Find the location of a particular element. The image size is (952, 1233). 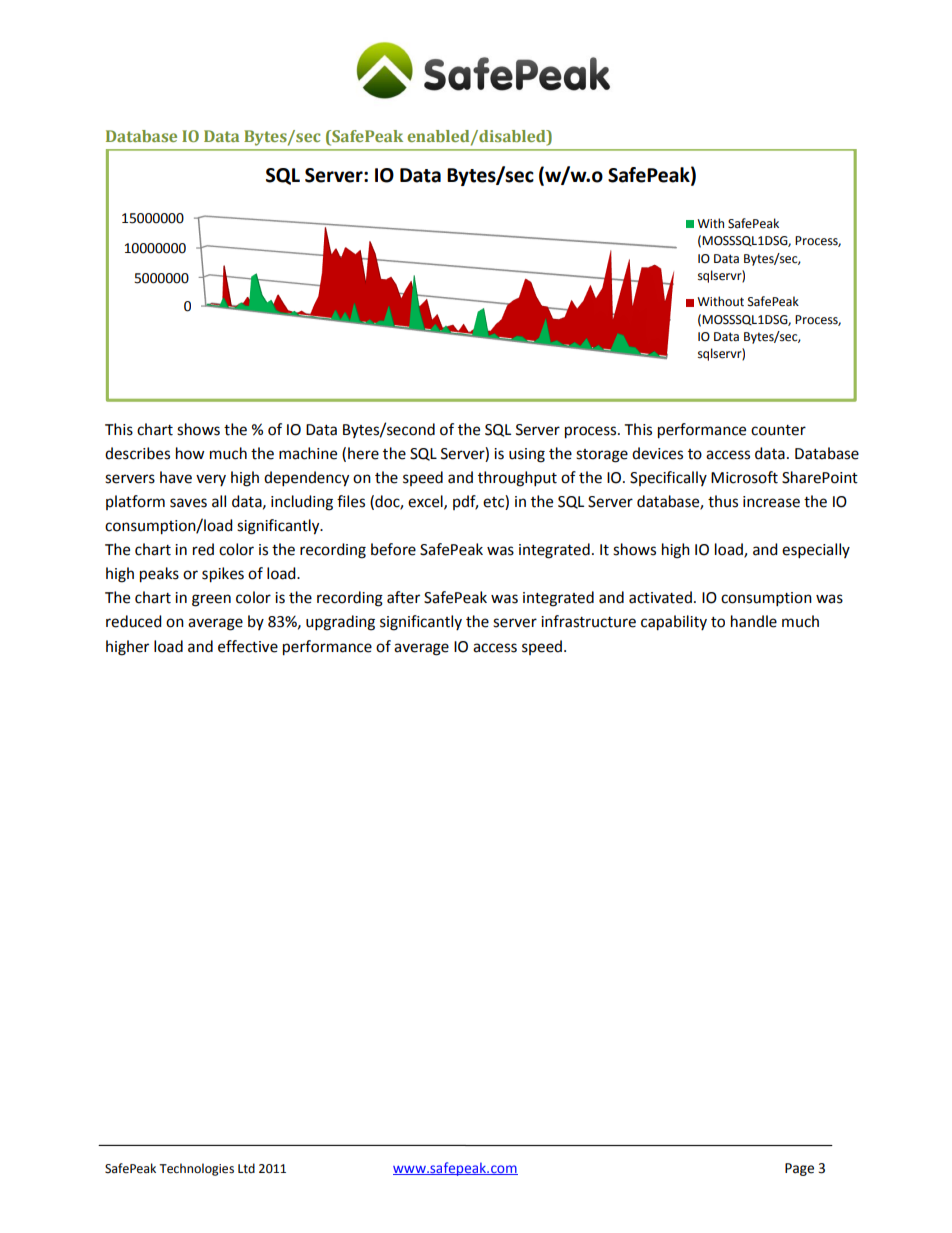

Technologies is located at coordinates (196, 1169).
